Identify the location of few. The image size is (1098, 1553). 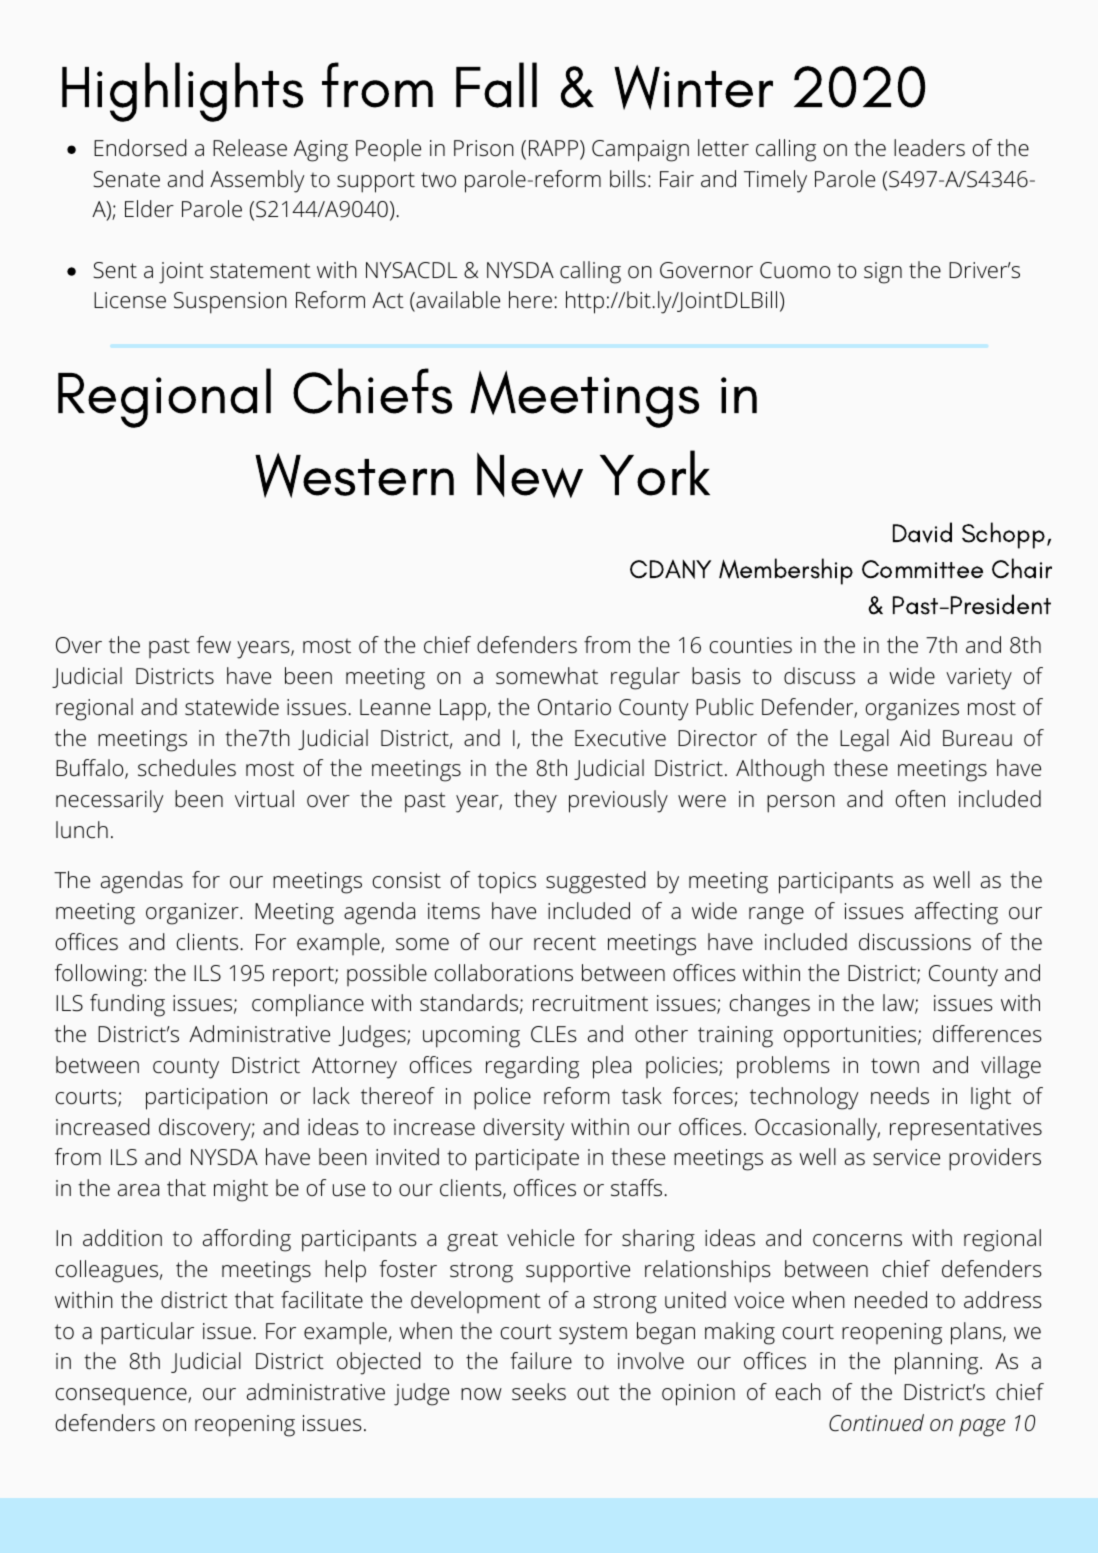
(213, 645).
